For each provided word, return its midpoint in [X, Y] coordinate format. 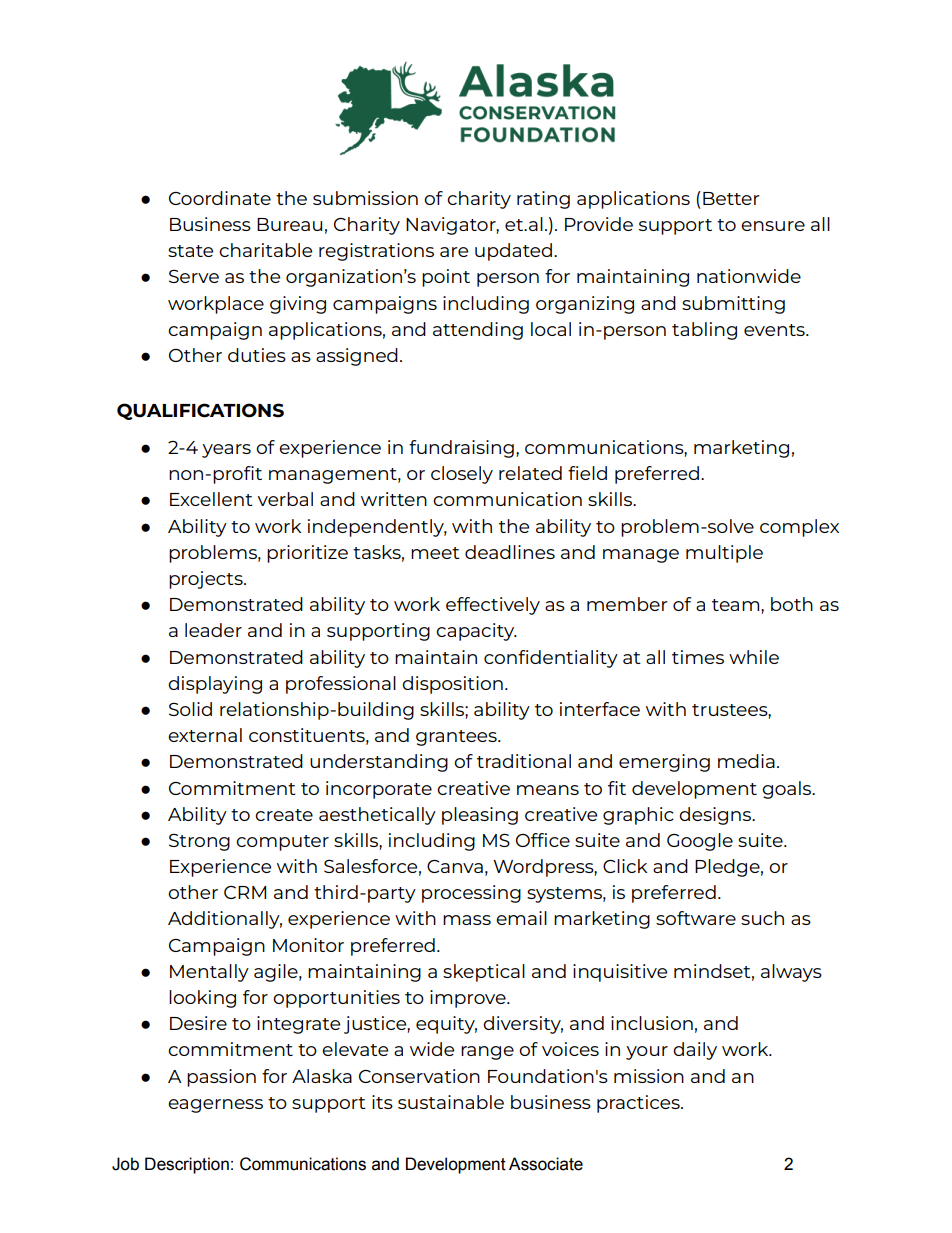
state [190, 251]
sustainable [451, 1102]
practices [639, 1104]
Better [731, 198]
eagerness [215, 1106]
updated [513, 252]
